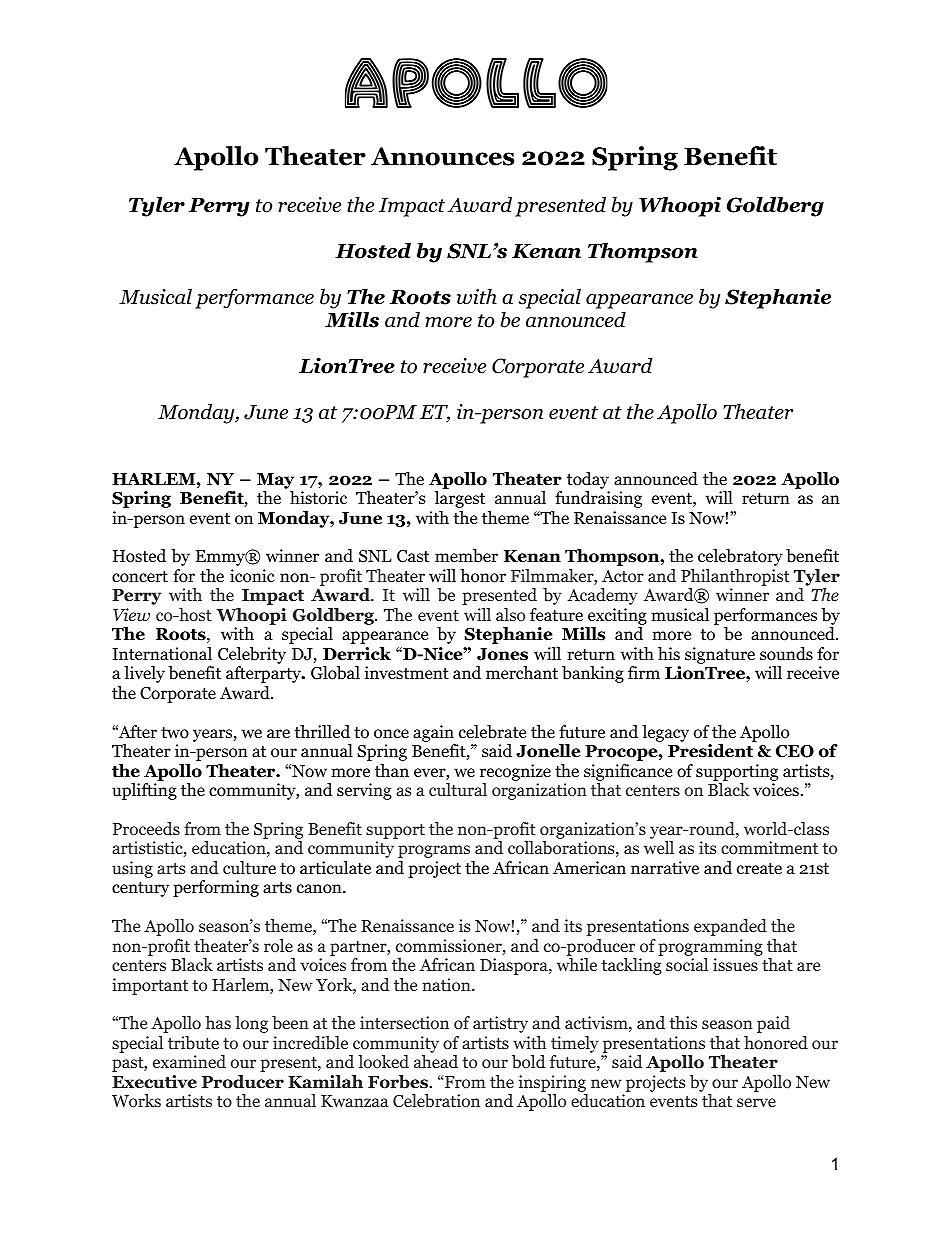 The width and height of the page is (952, 1233). Describe the element at coordinates (275, 481) in the page. I see `May` at that location.
